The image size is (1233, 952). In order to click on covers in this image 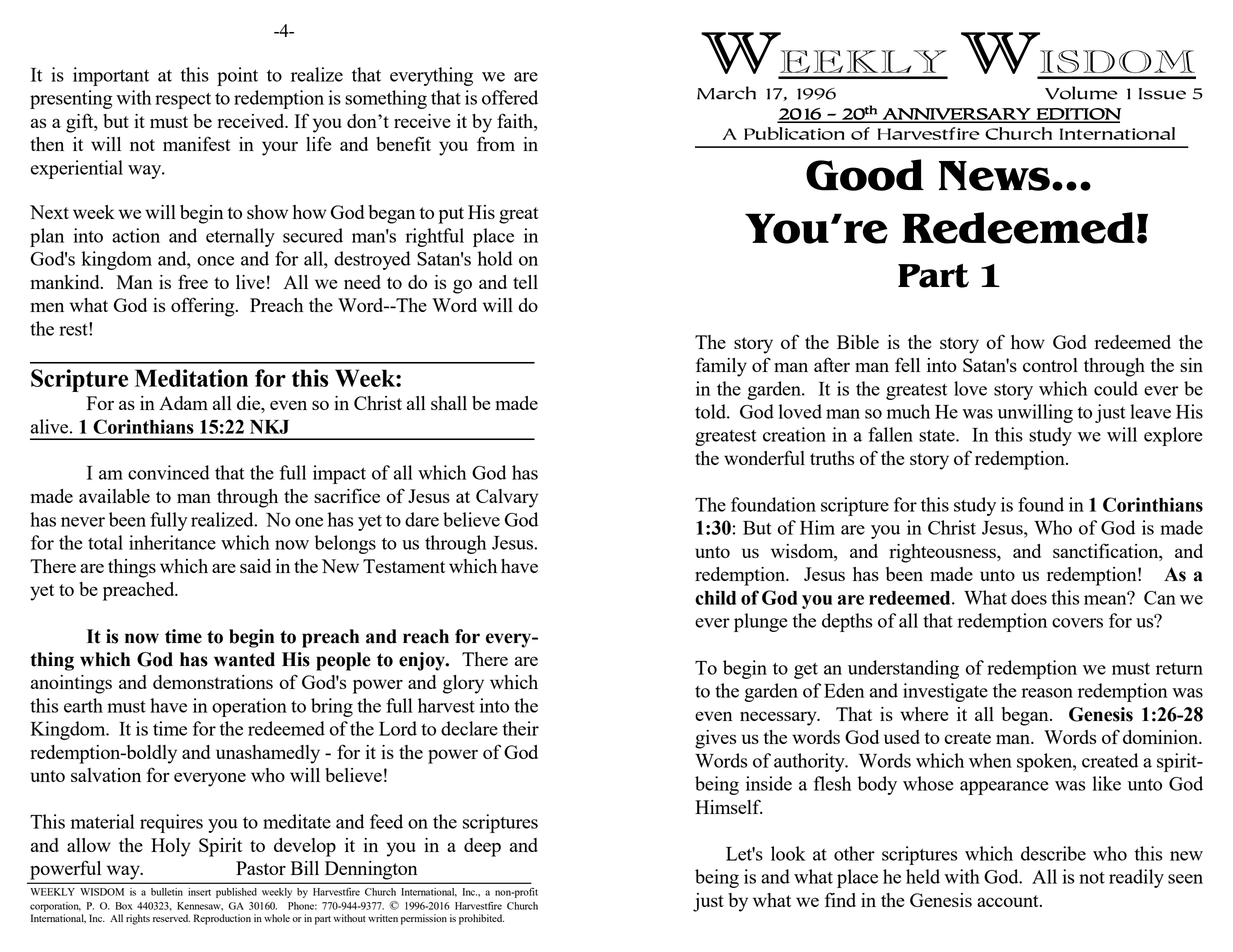, I will do `click(1077, 623)`.
